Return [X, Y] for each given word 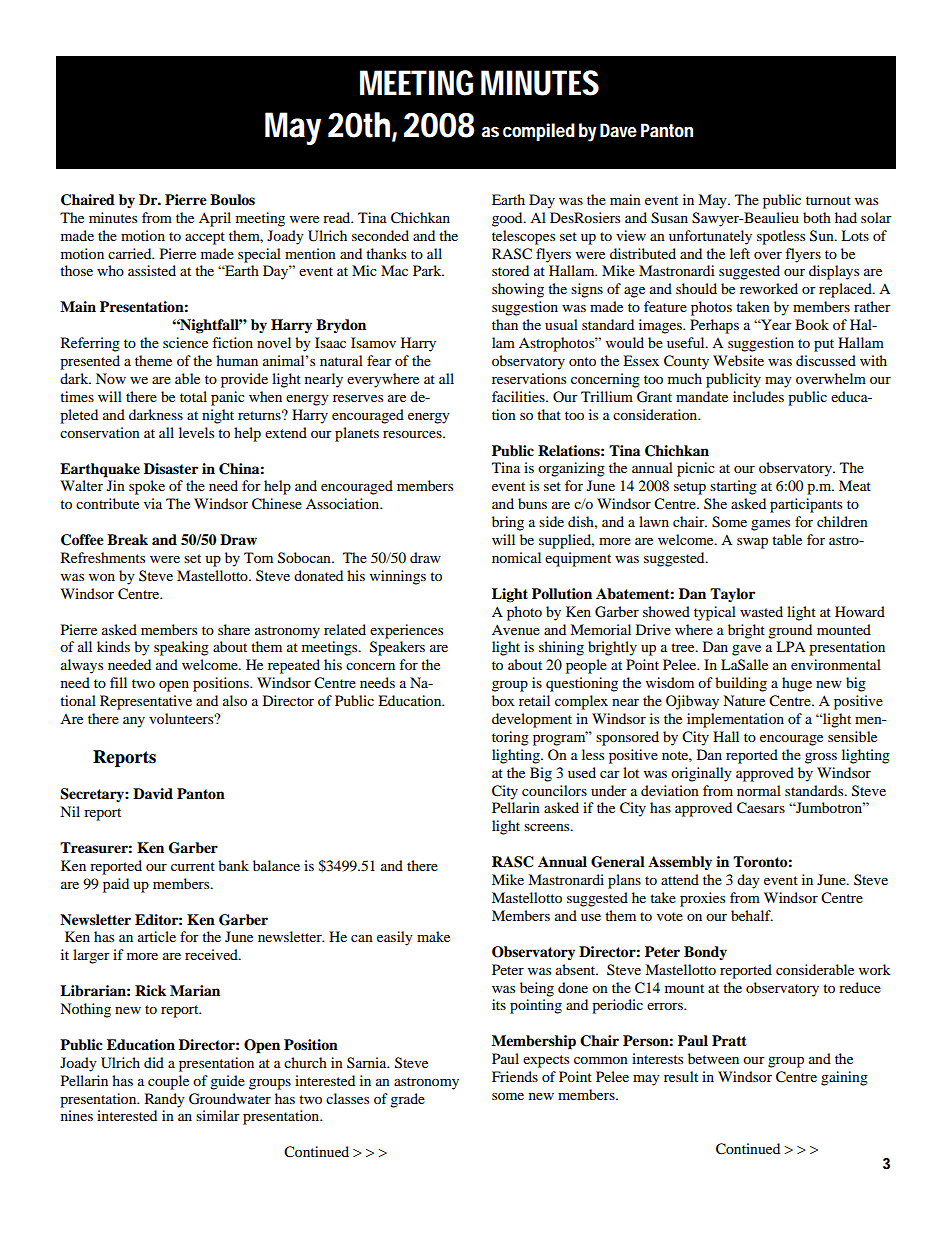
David [153, 793]
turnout [828, 200]
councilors [554, 790]
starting [733, 487]
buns [532, 503]
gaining [844, 1078]
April [215, 219]
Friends [515, 1076]
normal [759, 790]
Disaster [171, 468]
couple [168, 1082]
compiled [539, 132]
